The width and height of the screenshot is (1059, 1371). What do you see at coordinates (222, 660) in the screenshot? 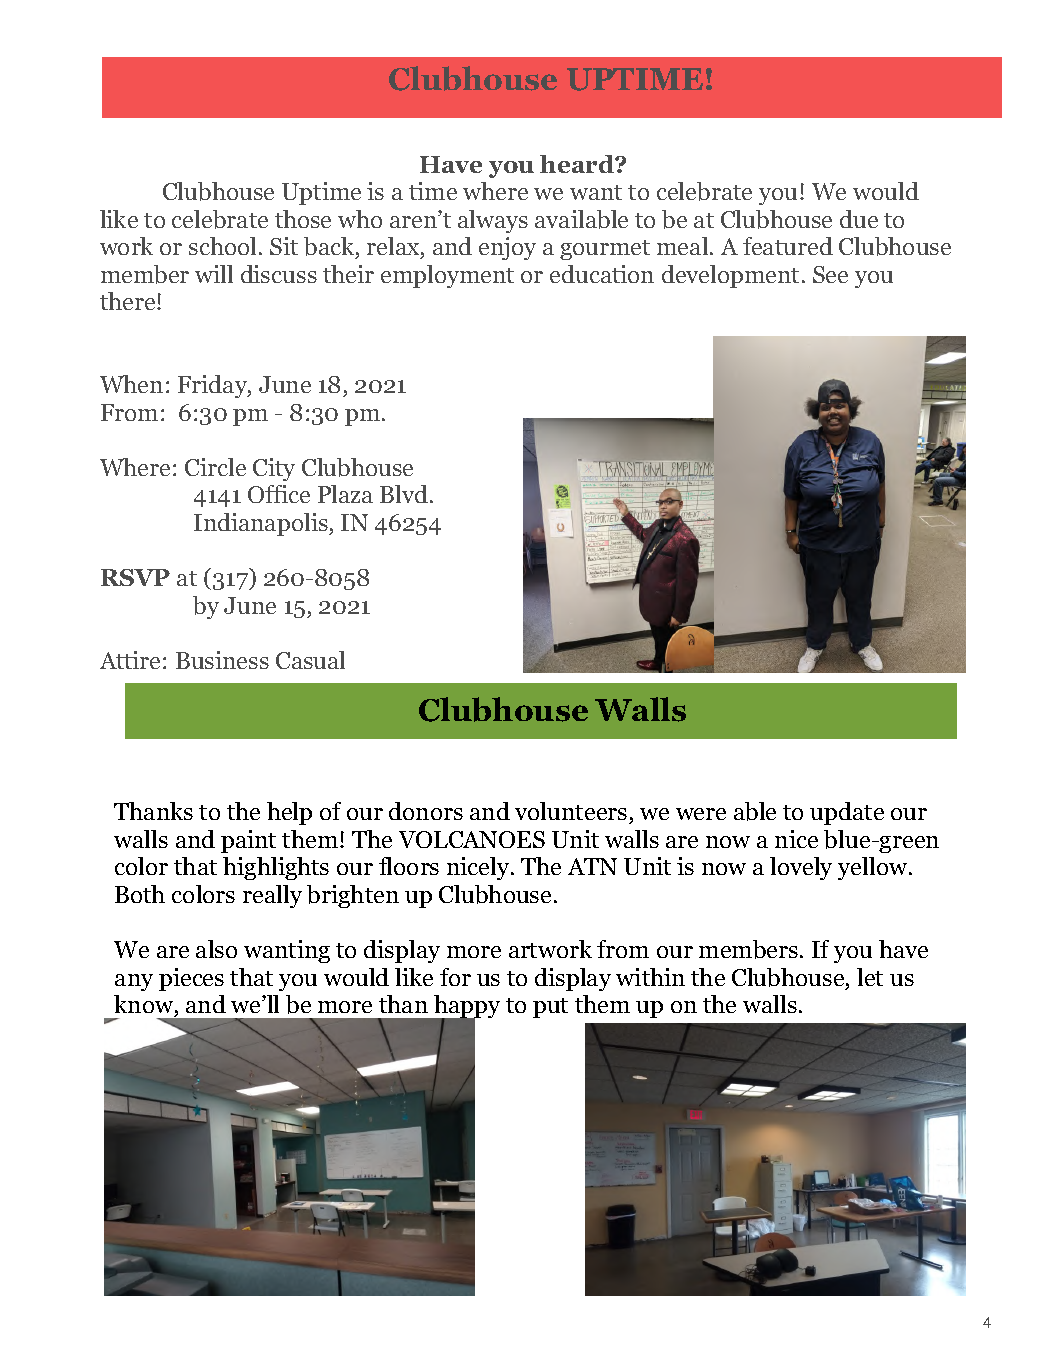
I see `Business` at bounding box center [222, 660].
